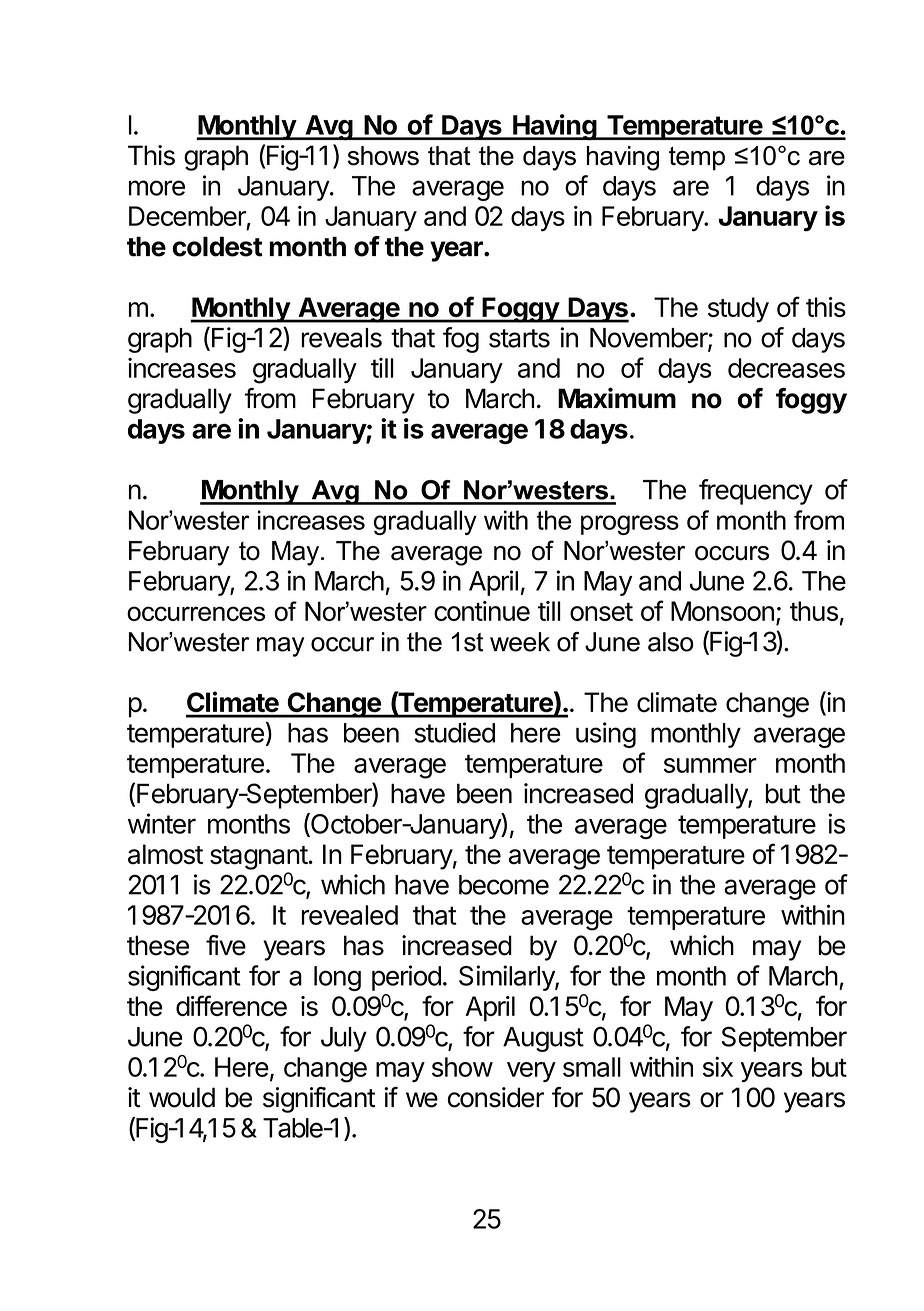 The image size is (924, 1311). What do you see at coordinates (182, 1097) in the screenshot?
I see `would` at bounding box center [182, 1097].
